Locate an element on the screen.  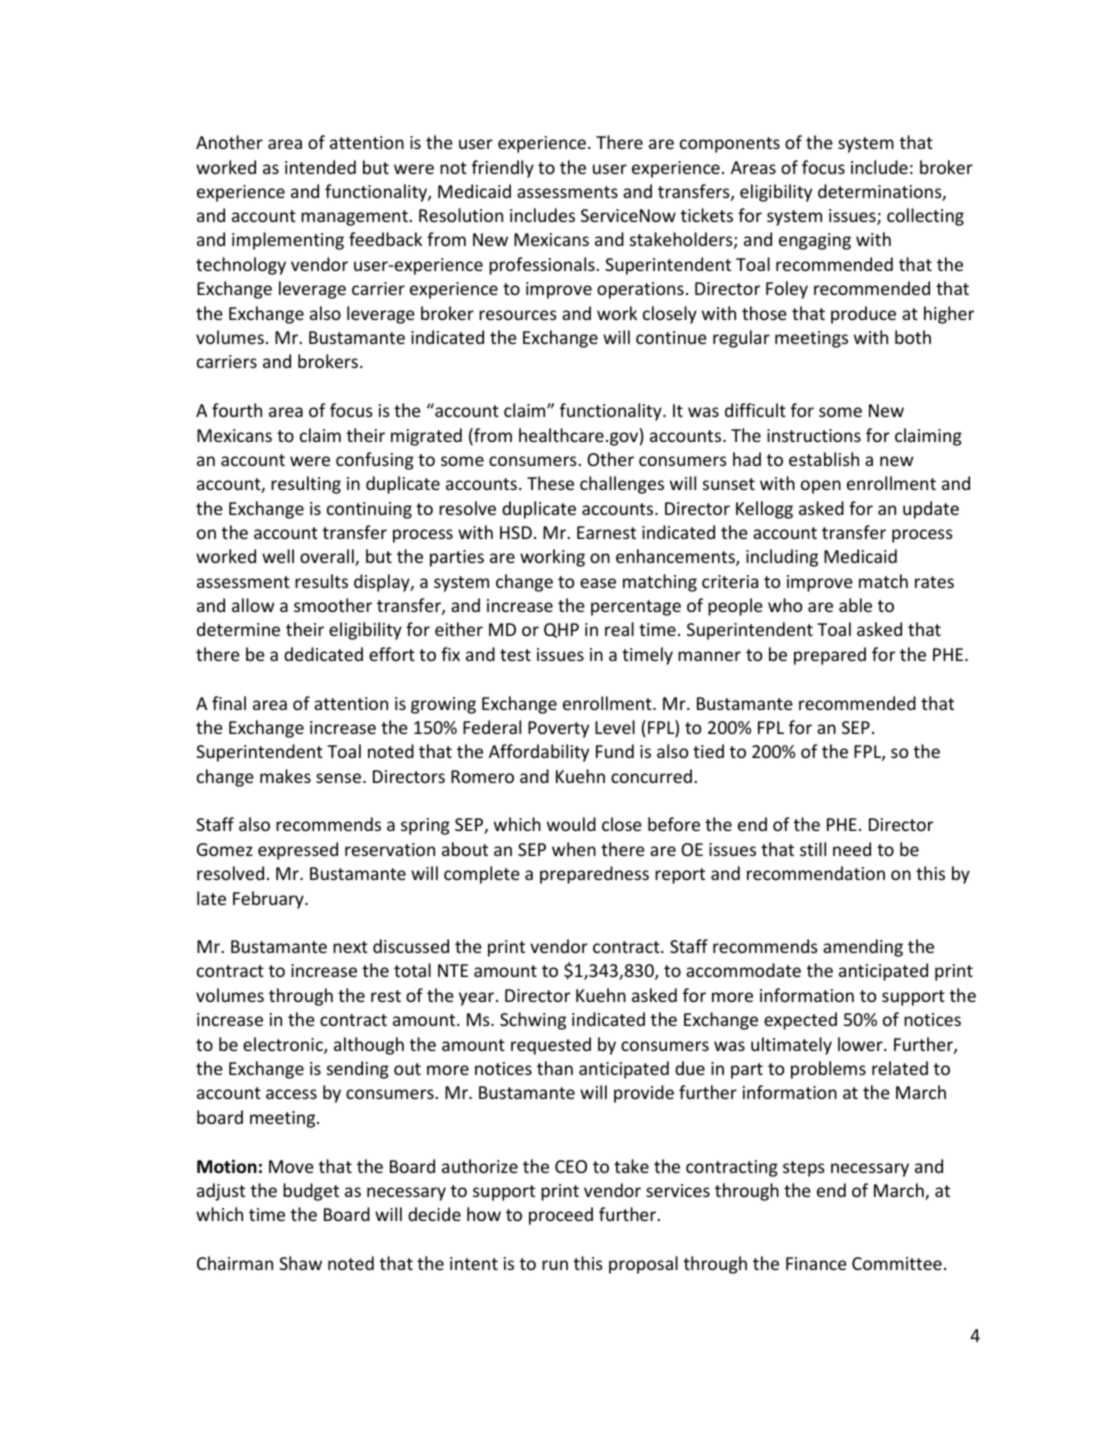
intended is located at coordinates (320, 167).
